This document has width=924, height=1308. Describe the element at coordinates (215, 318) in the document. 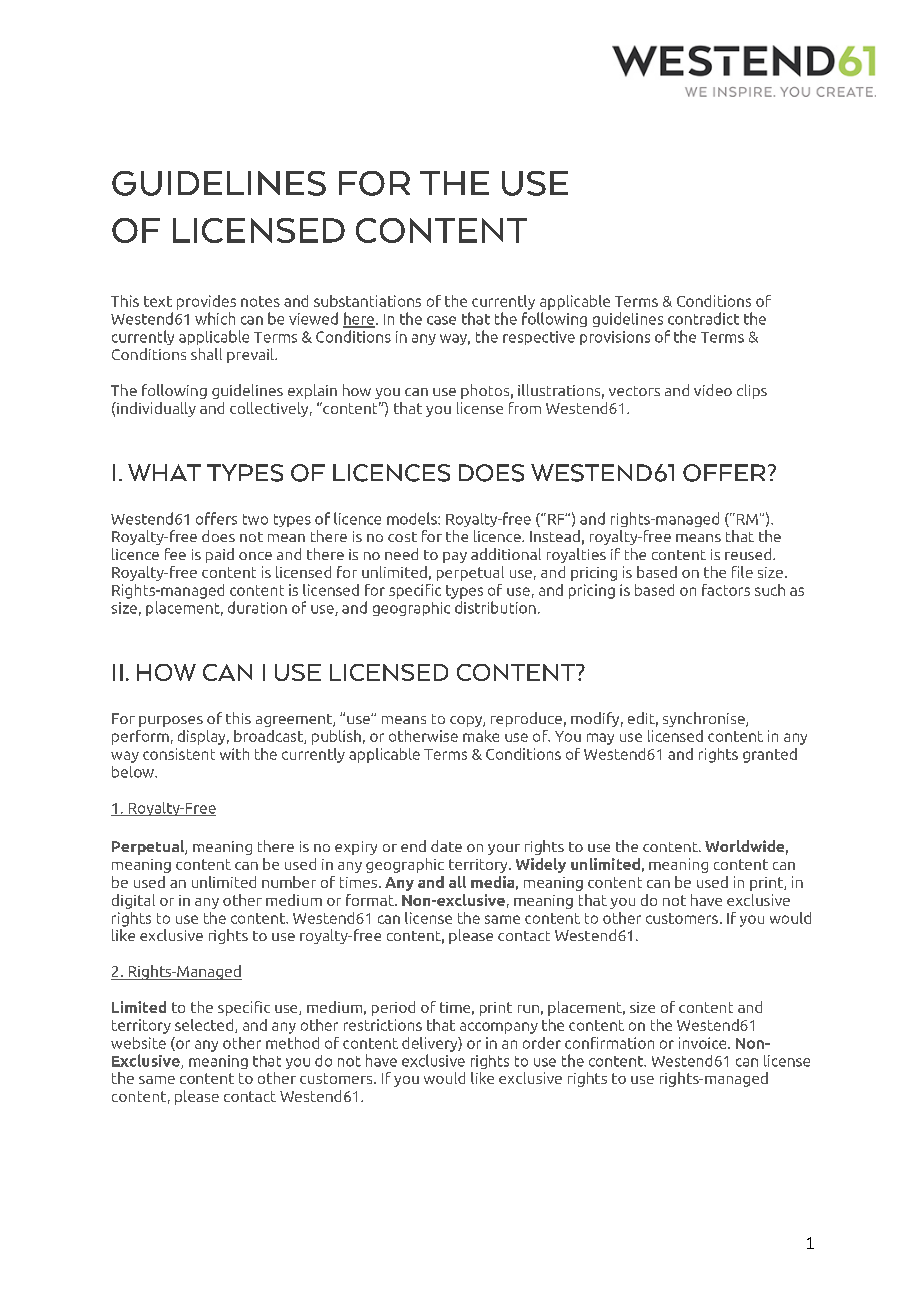

I see `which` at that location.
